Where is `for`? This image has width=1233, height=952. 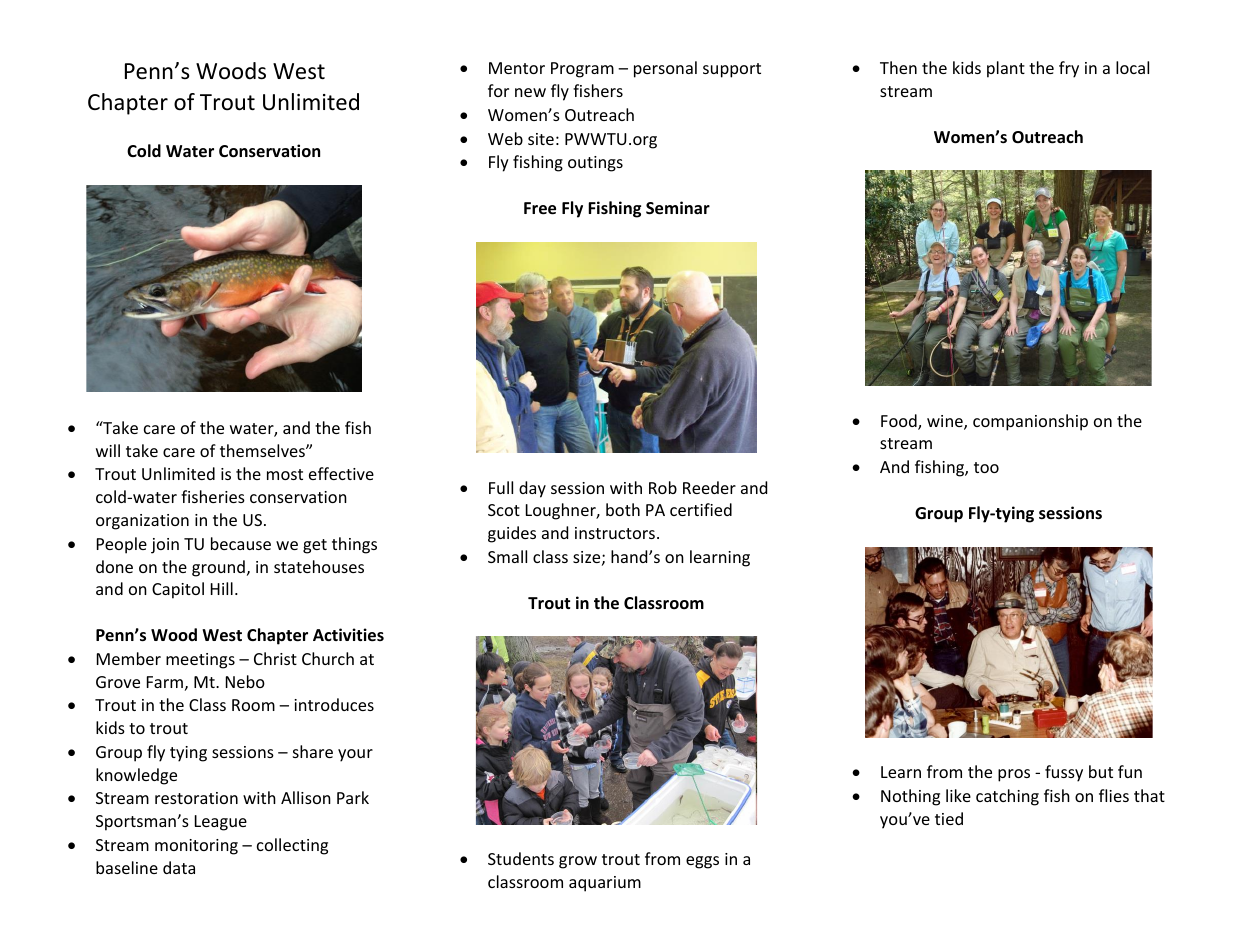
for is located at coordinates (498, 90).
